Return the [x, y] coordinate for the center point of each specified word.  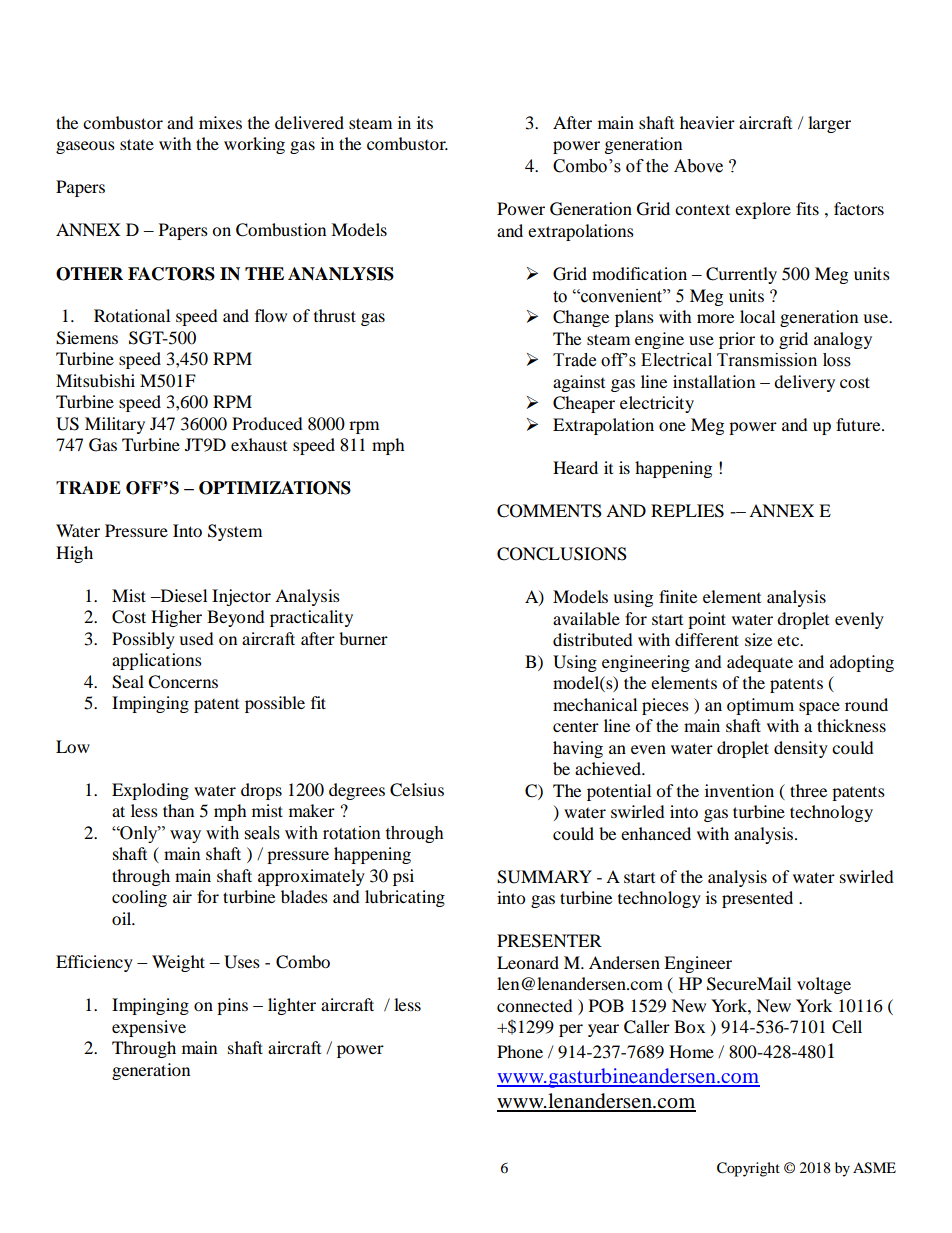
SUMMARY [544, 877]
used [196, 638]
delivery [804, 383]
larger [829, 124]
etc [789, 640]
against [579, 383]
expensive [149, 1028]
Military [115, 425]
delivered [309, 122]
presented [757, 899]
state [137, 144]
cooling [139, 898]
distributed [593, 639]
